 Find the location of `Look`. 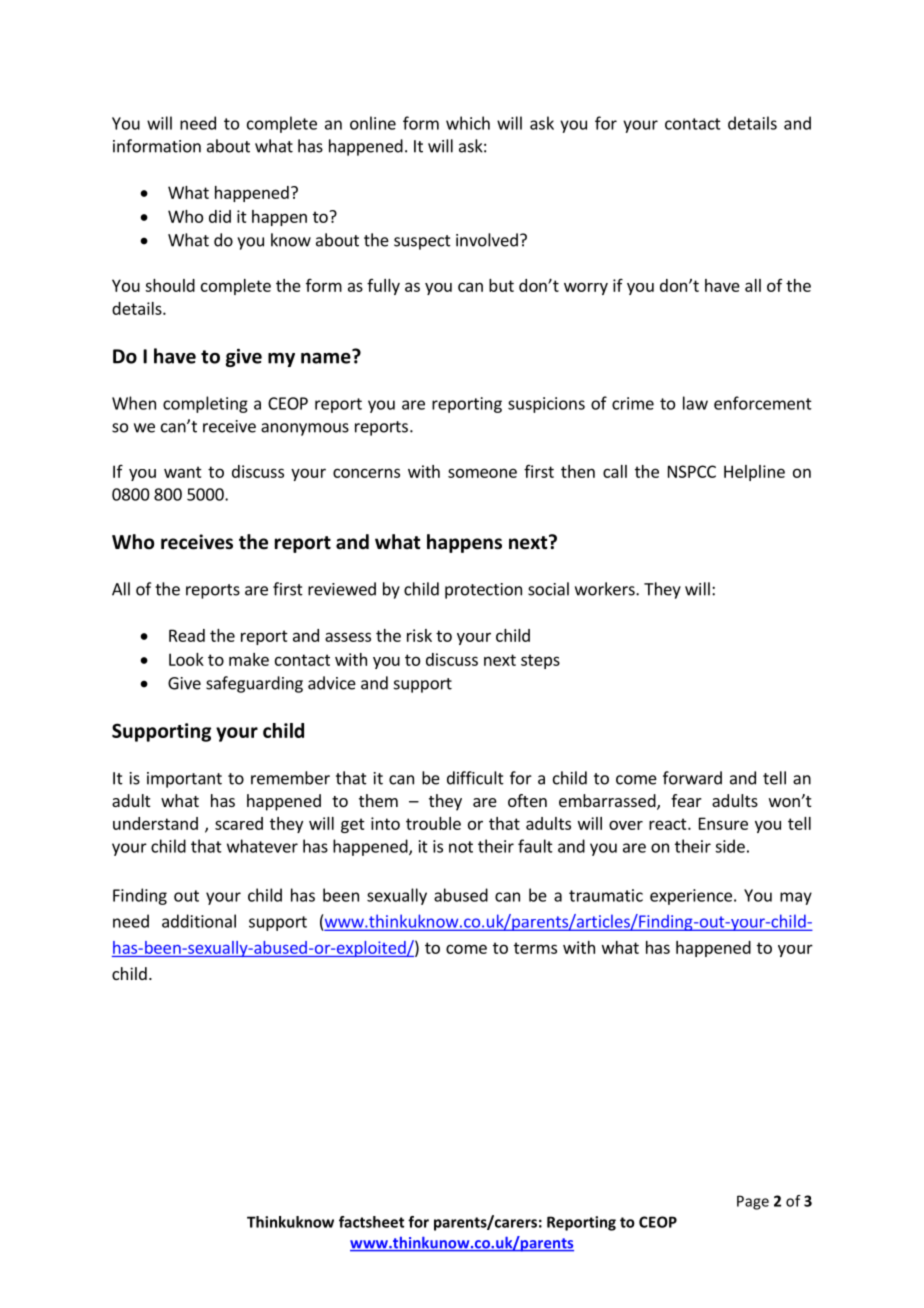

Look is located at coordinates (186, 659).
